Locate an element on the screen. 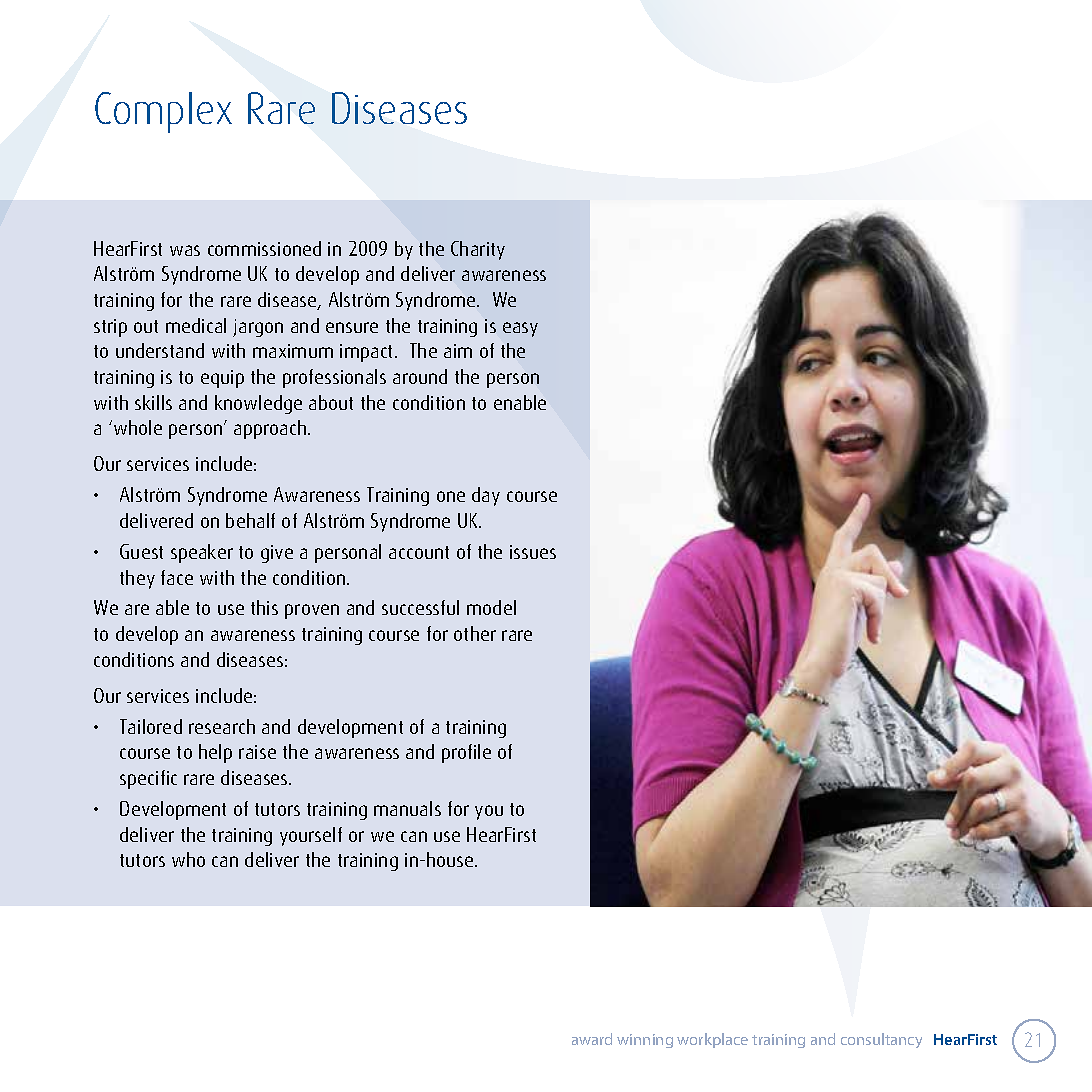 The height and width of the screenshot is (1092, 1092). Charity is located at coordinates (478, 250).
